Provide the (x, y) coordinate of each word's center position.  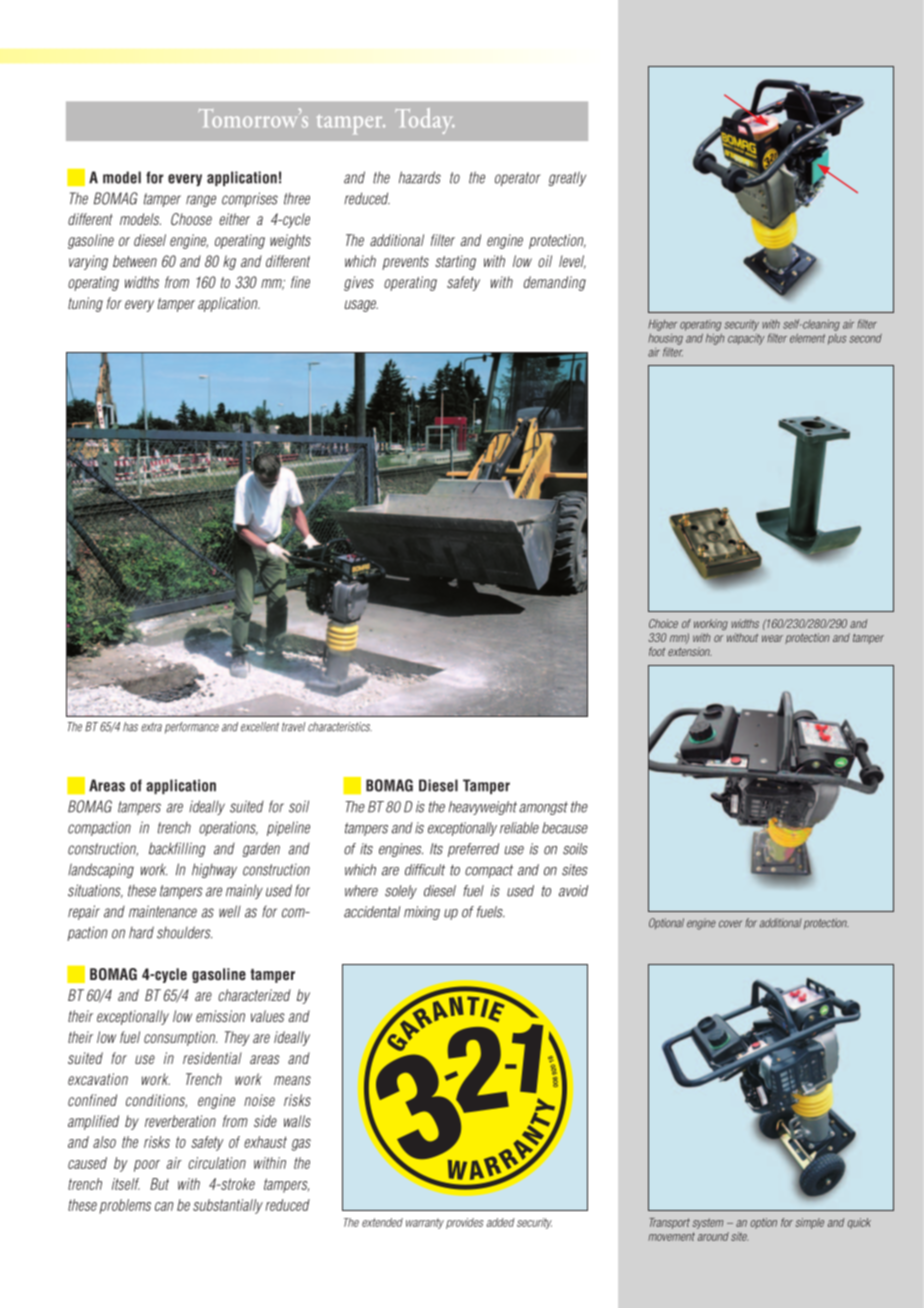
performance (192, 728)
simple (810, 1223)
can (164, 1206)
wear (772, 638)
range (201, 201)
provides (465, 1223)
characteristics (340, 727)
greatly (567, 178)
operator (517, 179)
